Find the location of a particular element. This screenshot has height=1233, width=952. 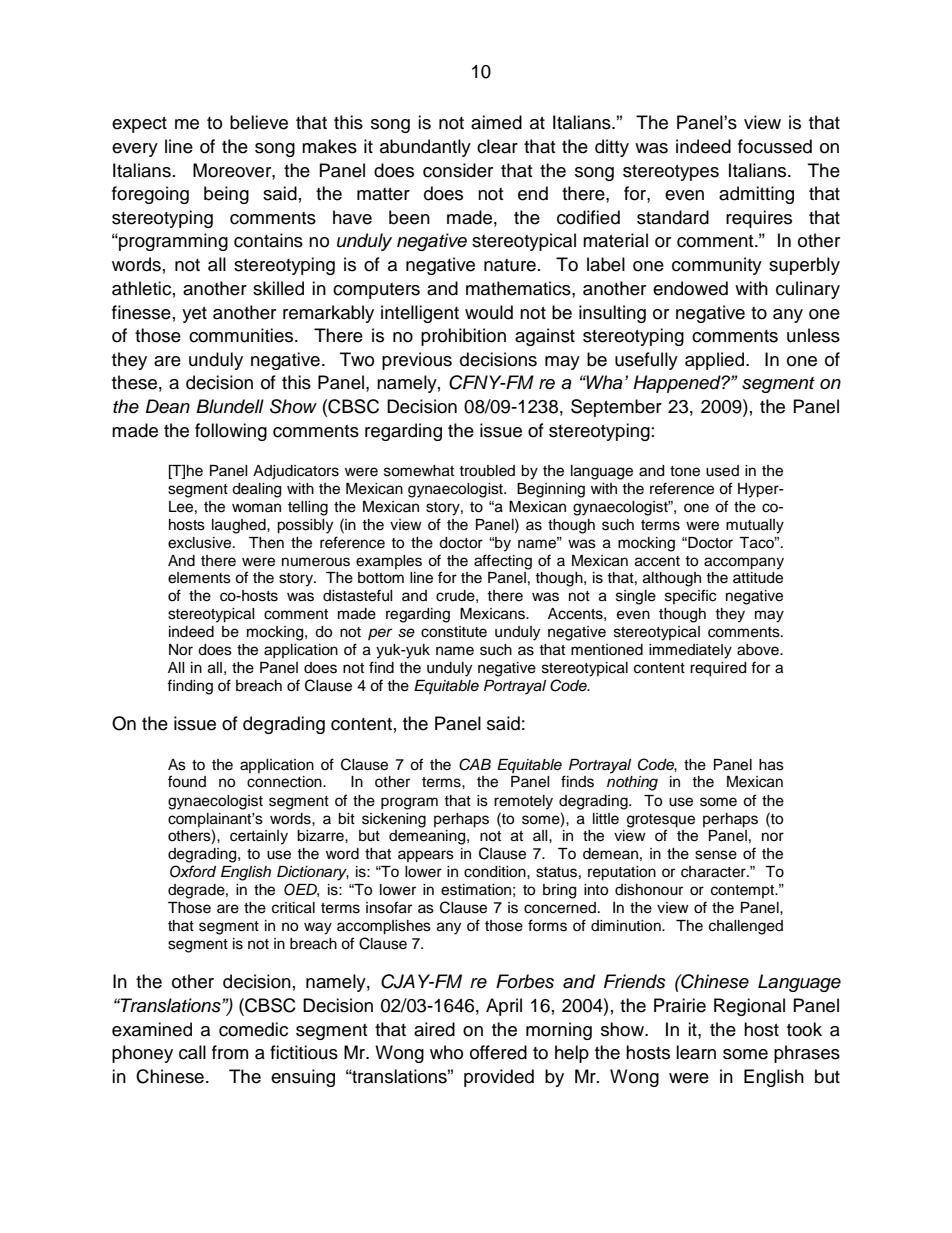

offered is located at coordinates (498, 1052).
